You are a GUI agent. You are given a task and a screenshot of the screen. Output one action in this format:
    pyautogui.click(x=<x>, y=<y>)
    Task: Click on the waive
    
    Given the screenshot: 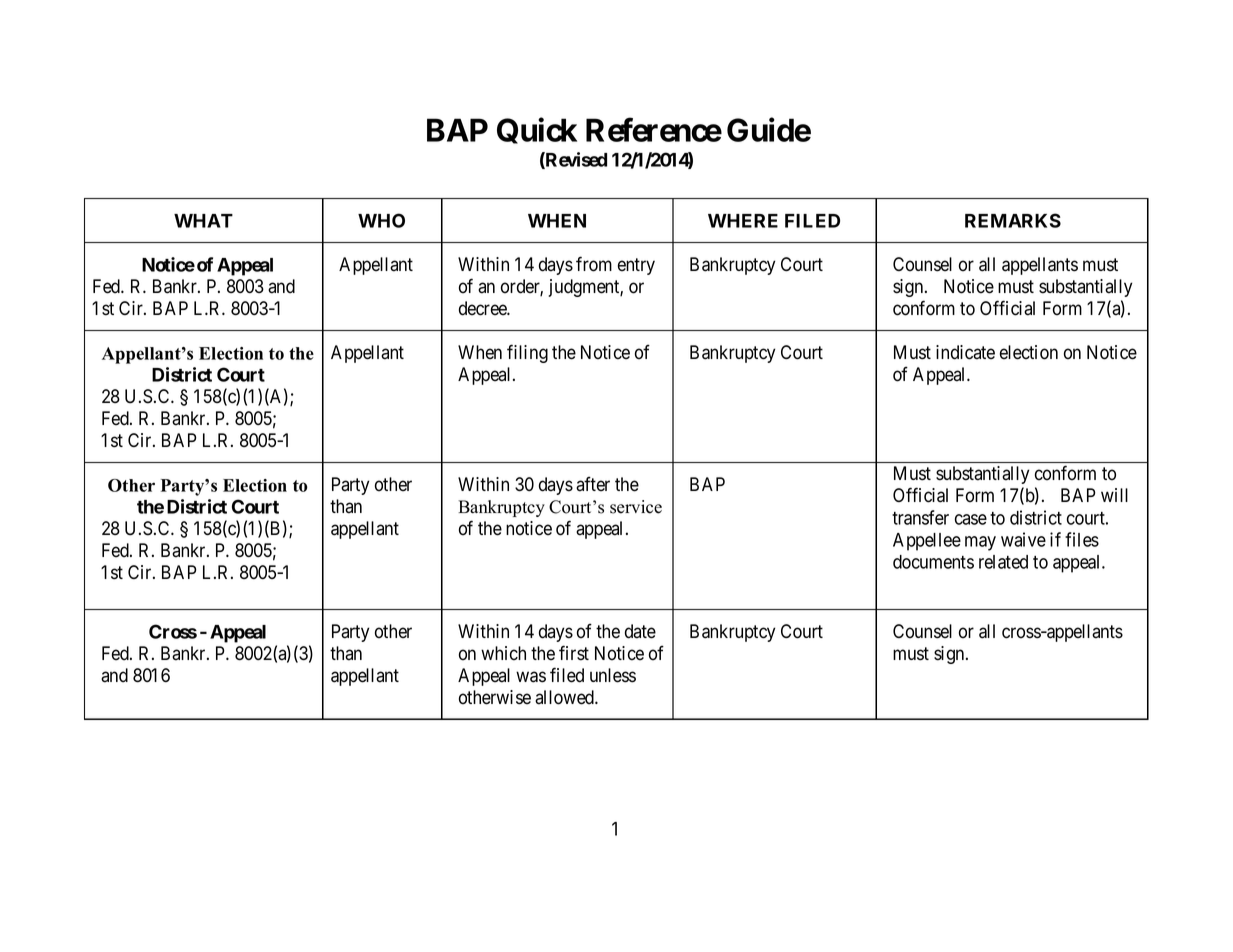 What is the action you would take?
    pyautogui.click(x=1023, y=539)
